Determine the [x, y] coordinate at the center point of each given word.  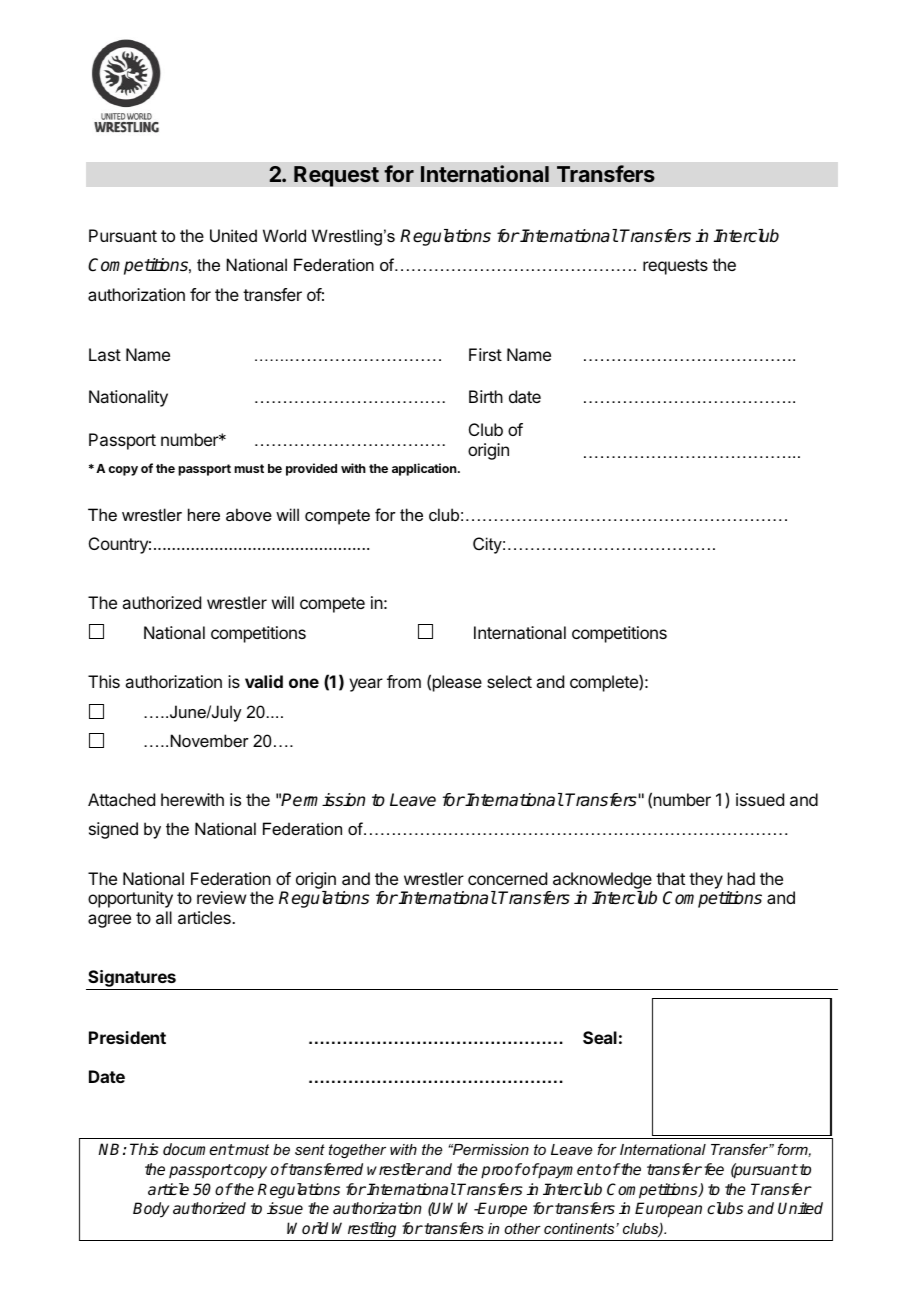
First [485, 354]
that [670, 878]
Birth [486, 396]
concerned [507, 878]
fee [712, 1169]
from [404, 681]
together [357, 1151]
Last [105, 354]
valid [264, 681]
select [509, 681]
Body [151, 1210]
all [164, 917]
